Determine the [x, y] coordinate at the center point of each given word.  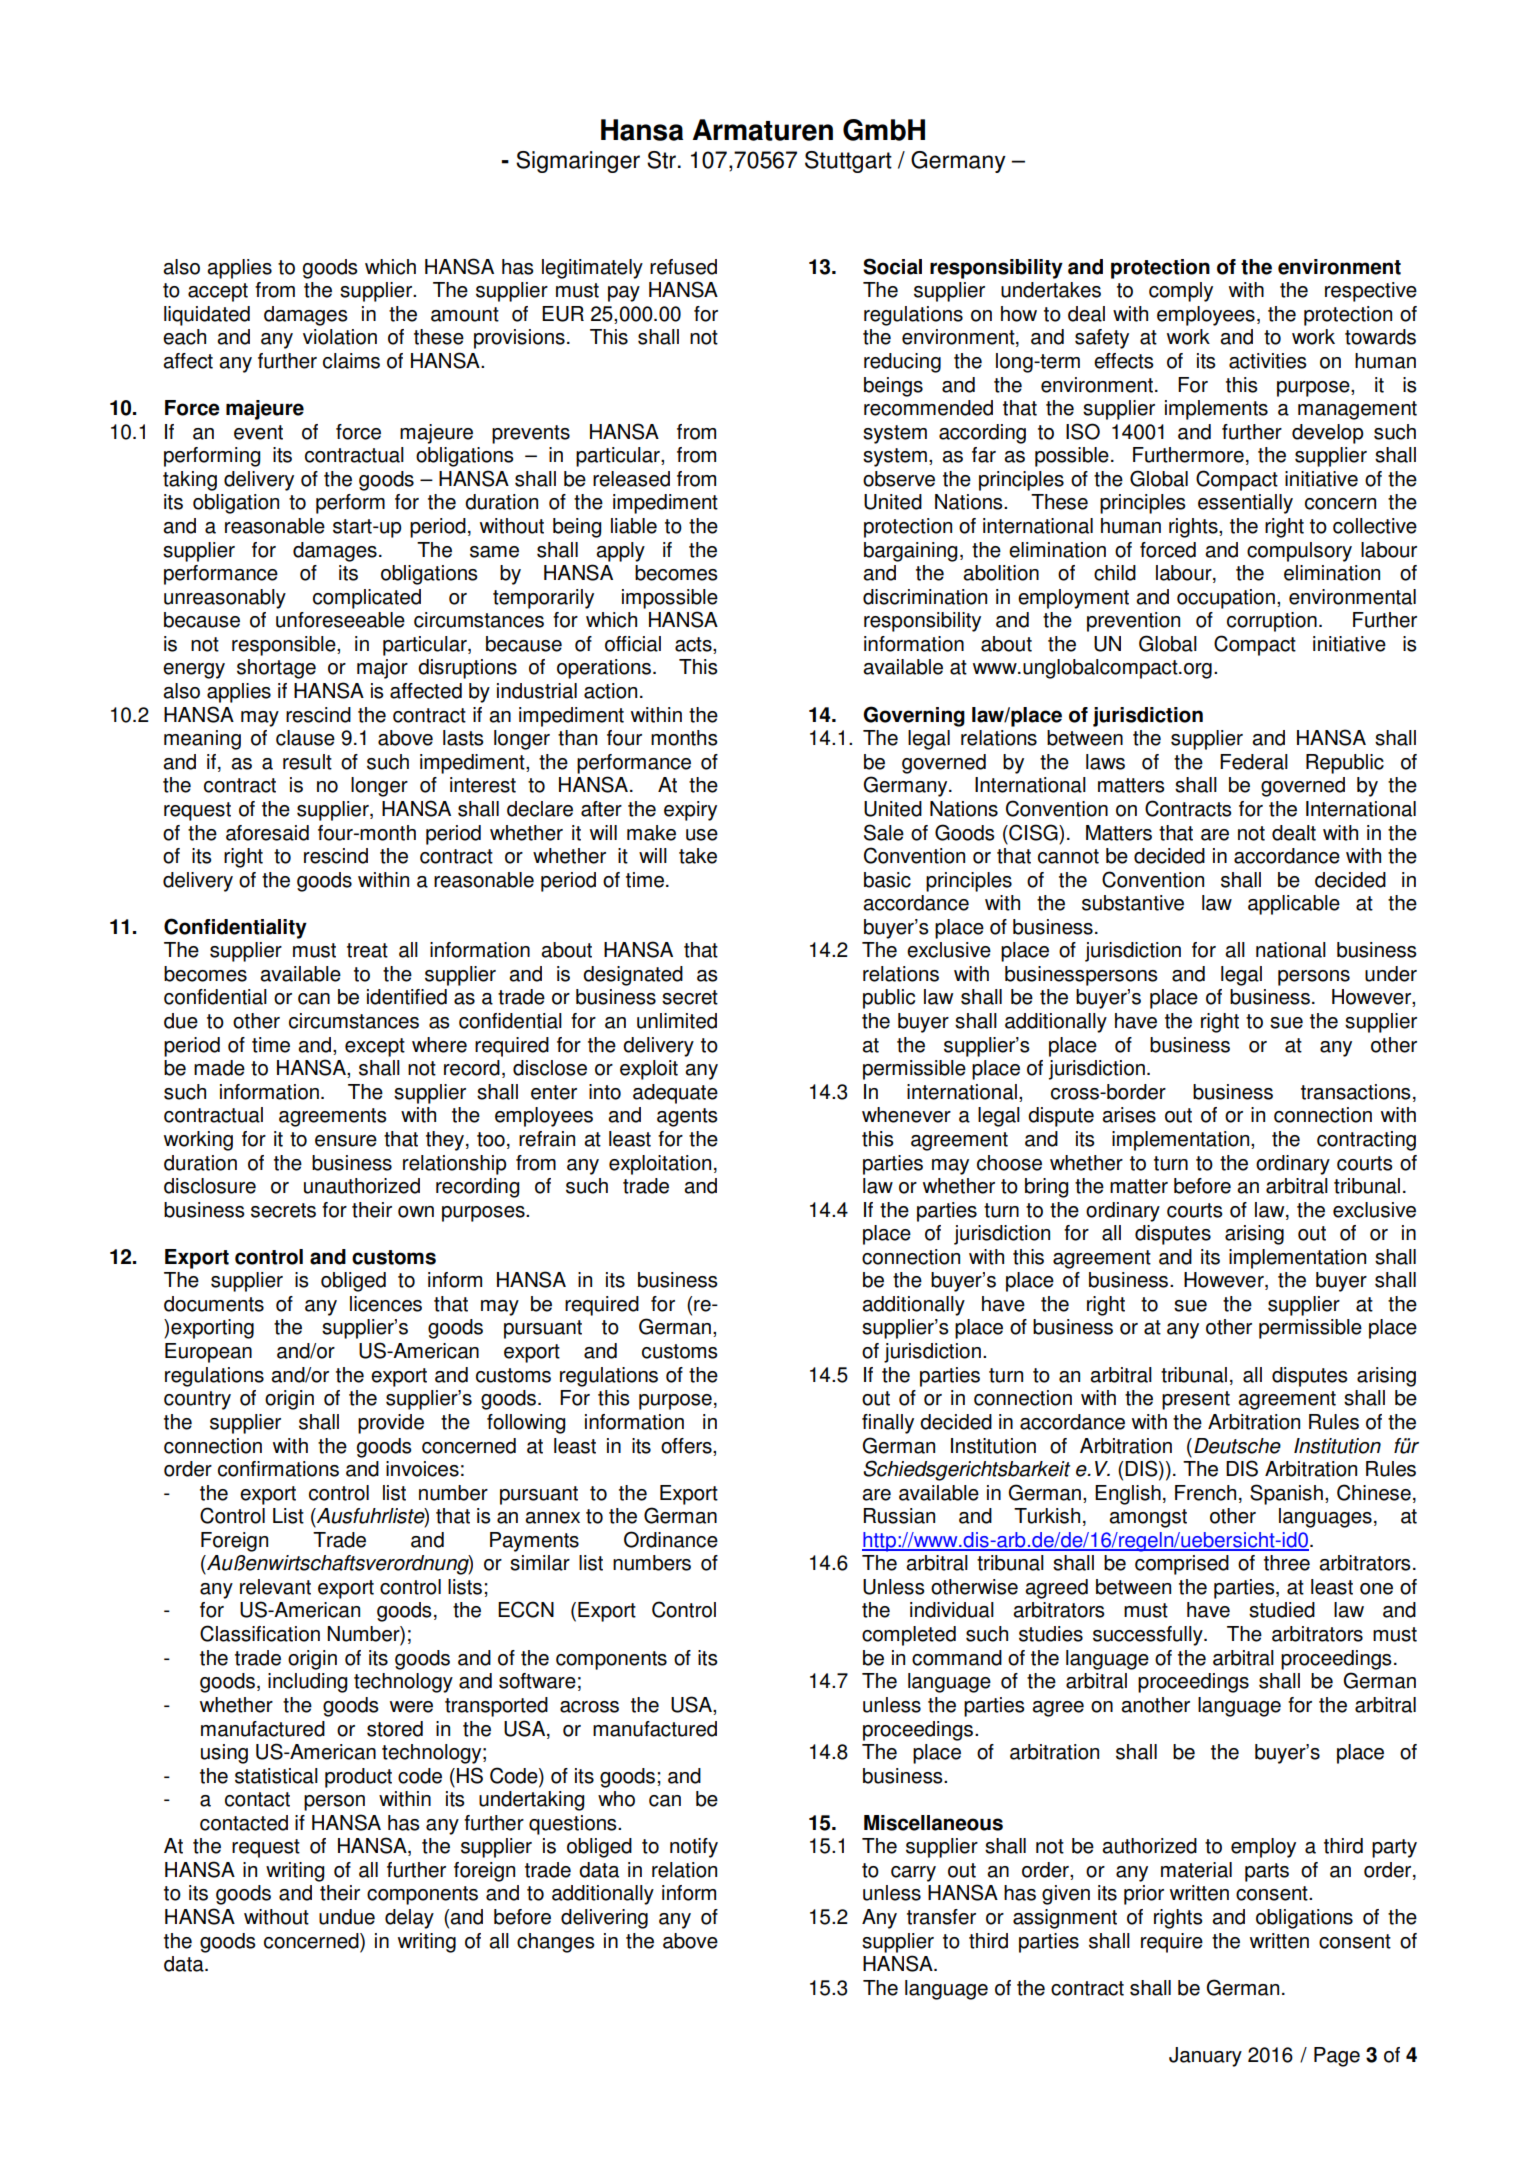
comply [1181, 292]
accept [218, 292]
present [1196, 1400]
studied [1282, 1610]
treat [367, 950]
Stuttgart [848, 162]
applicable [1294, 905]
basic [887, 880]
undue [347, 1917]
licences [386, 1304]
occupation [1226, 599]
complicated [367, 599]
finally [888, 1424]
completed [909, 1636]
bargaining [911, 552]
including [308, 1683]
